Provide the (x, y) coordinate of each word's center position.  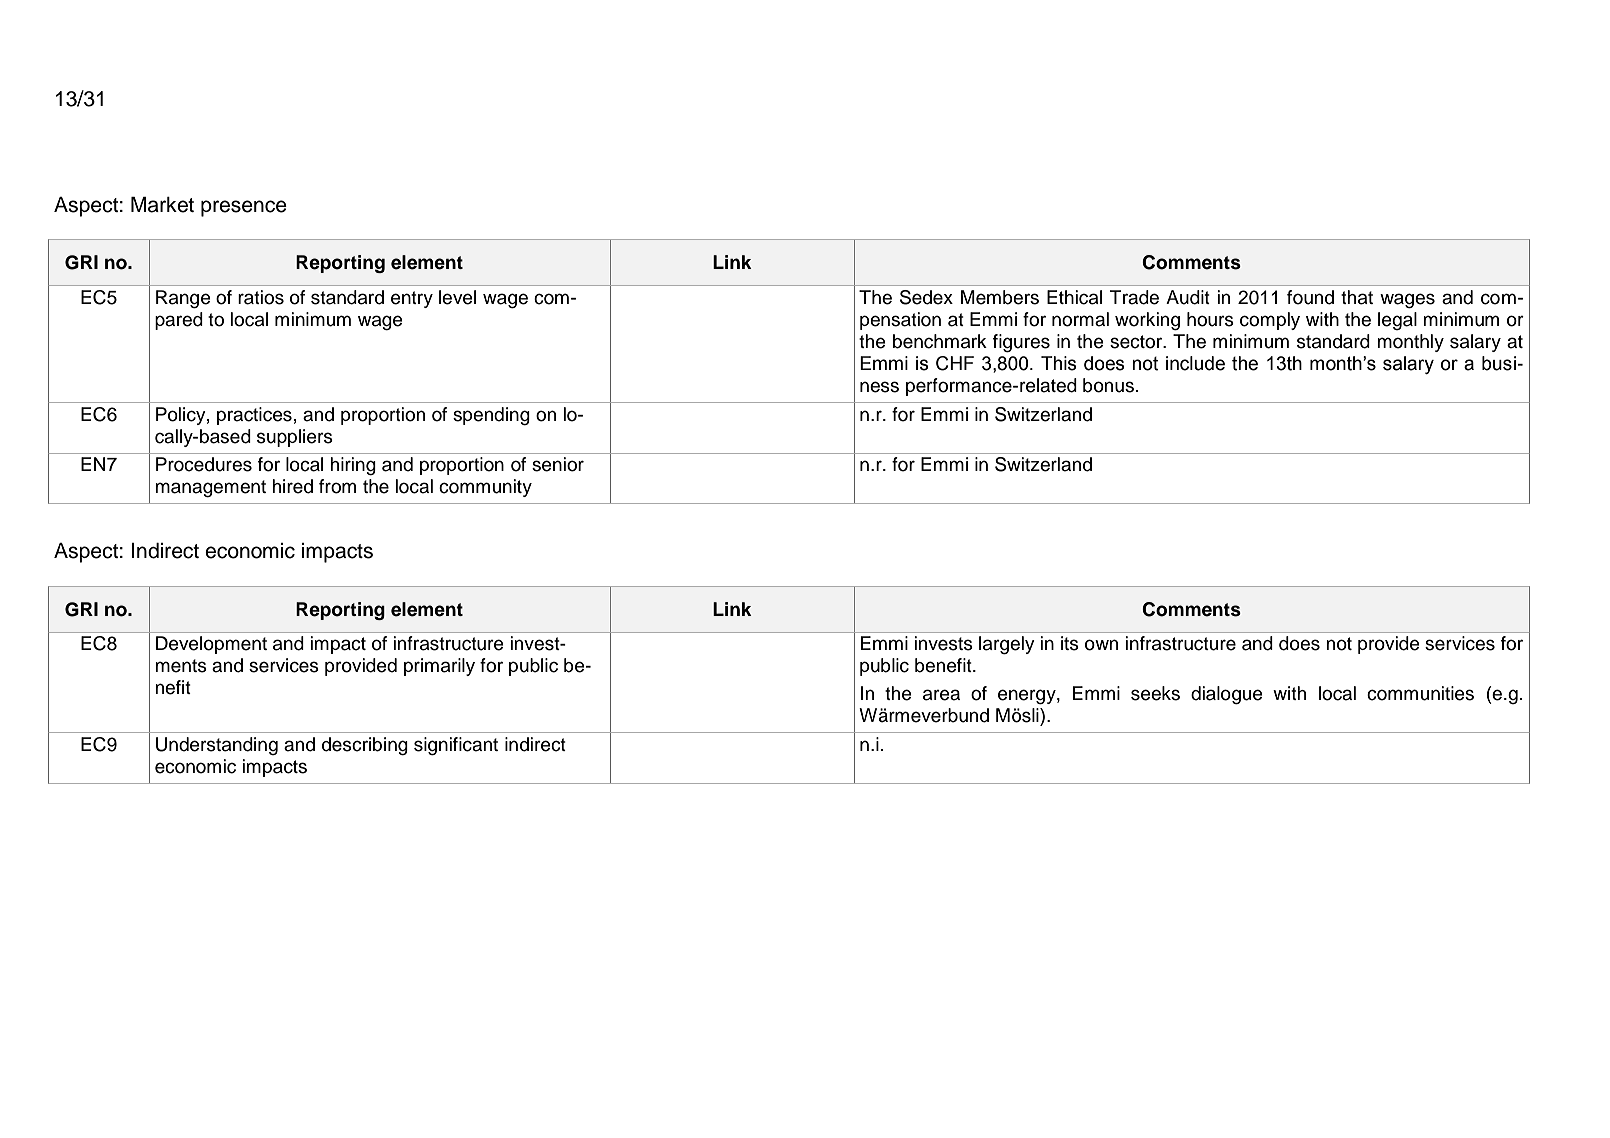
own (1101, 645)
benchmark (940, 341)
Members (1000, 297)
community (485, 488)
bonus (1108, 385)
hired (292, 486)
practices (254, 416)
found (1310, 297)
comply (1270, 321)
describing (365, 746)
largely (1007, 645)
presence (244, 208)
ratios (261, 297)
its (1070, 643)
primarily (439, 667)
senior (558, 464)
